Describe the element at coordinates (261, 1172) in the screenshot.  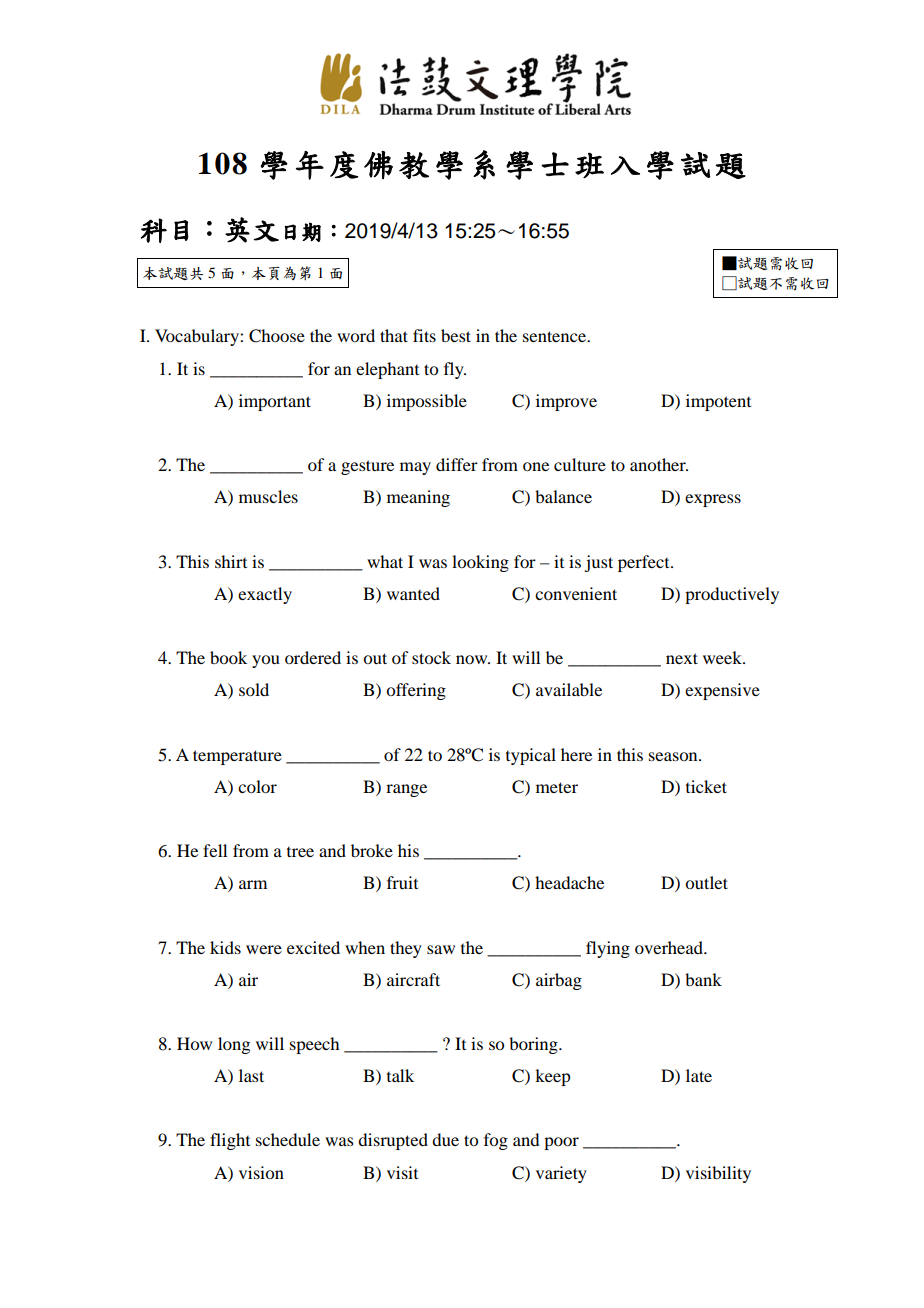
I see `vision` at that location.
